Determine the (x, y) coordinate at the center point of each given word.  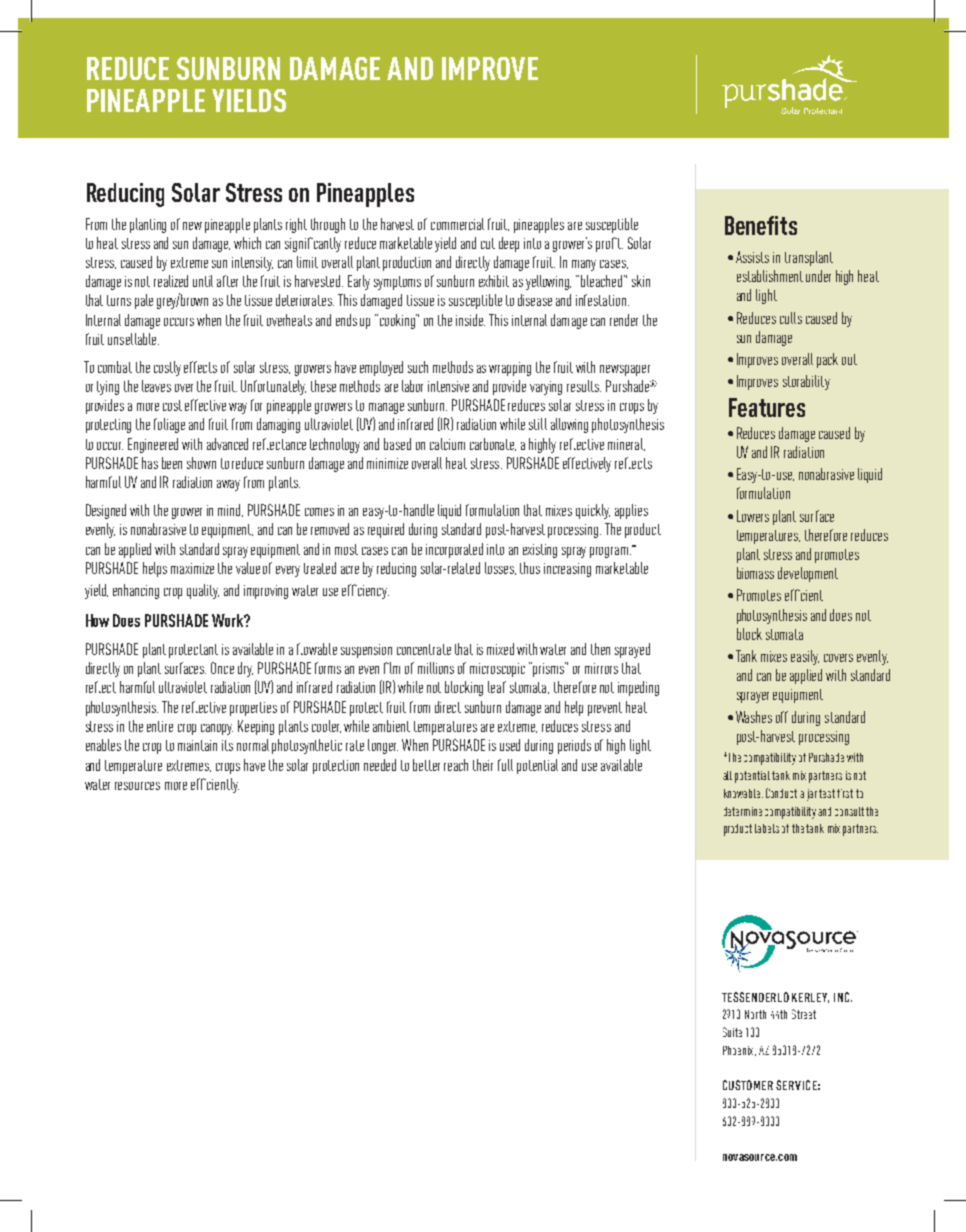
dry (245, 669)
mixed (500, 649)
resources (137, 786)
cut (488, 243)
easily (805, 657)
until (203, 281)
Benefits (761, 225)
